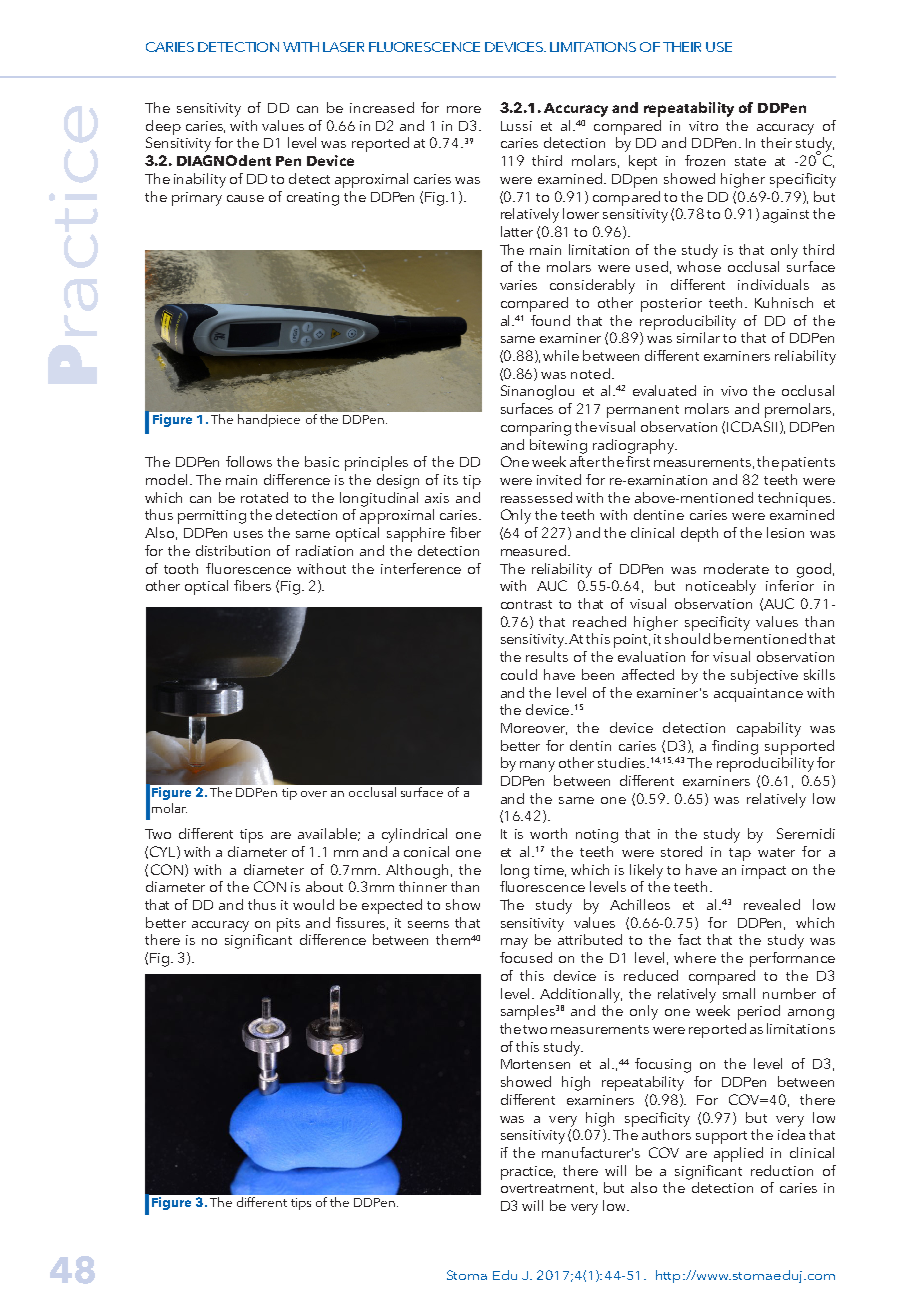 This screenshot has height=1308, width=924. I want to click on noticeably, so click(721, 587).
